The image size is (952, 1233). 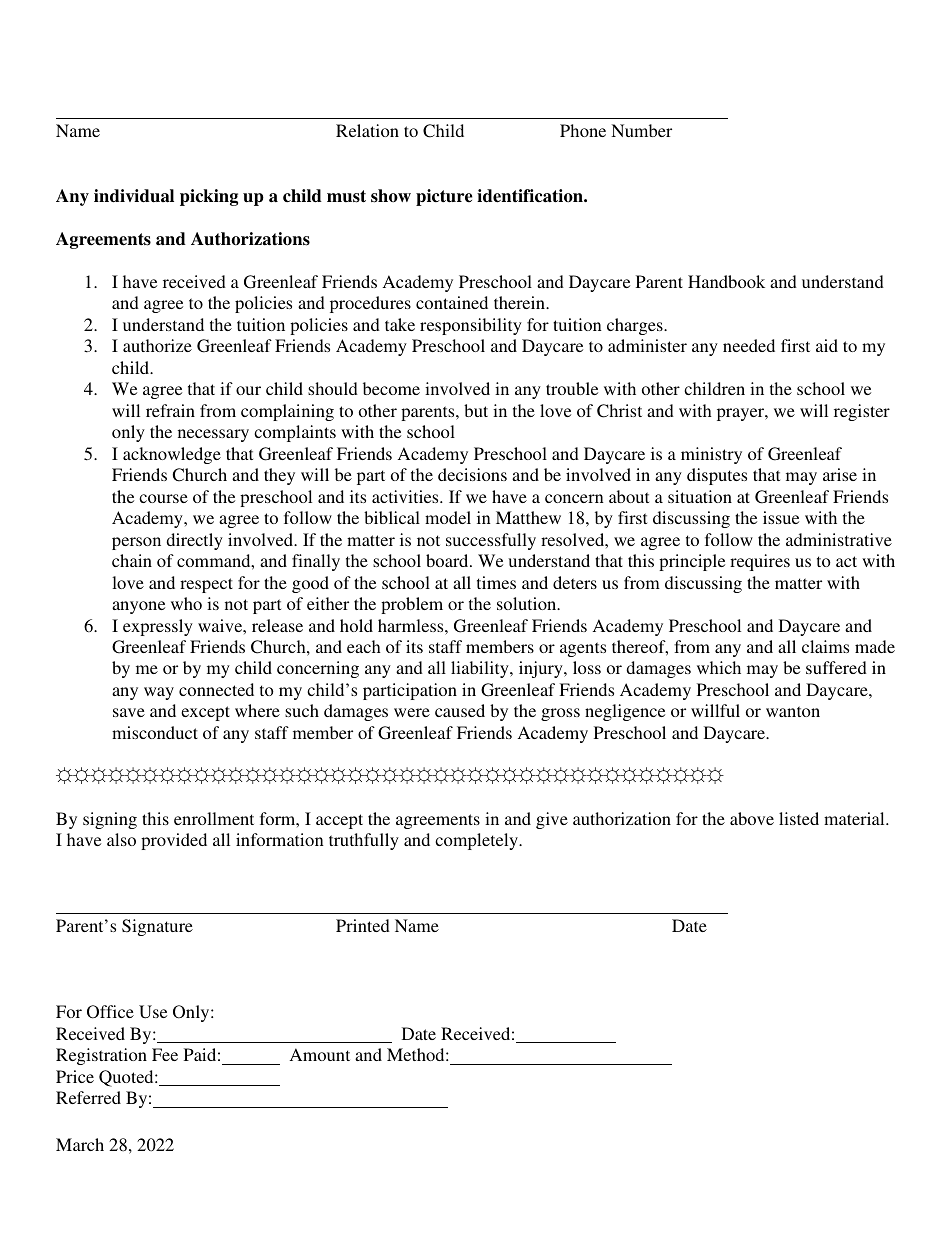 What do you see at coordinates (641, 130) in the screenshot?
I see `Number` at bounding box center [641, 130].
